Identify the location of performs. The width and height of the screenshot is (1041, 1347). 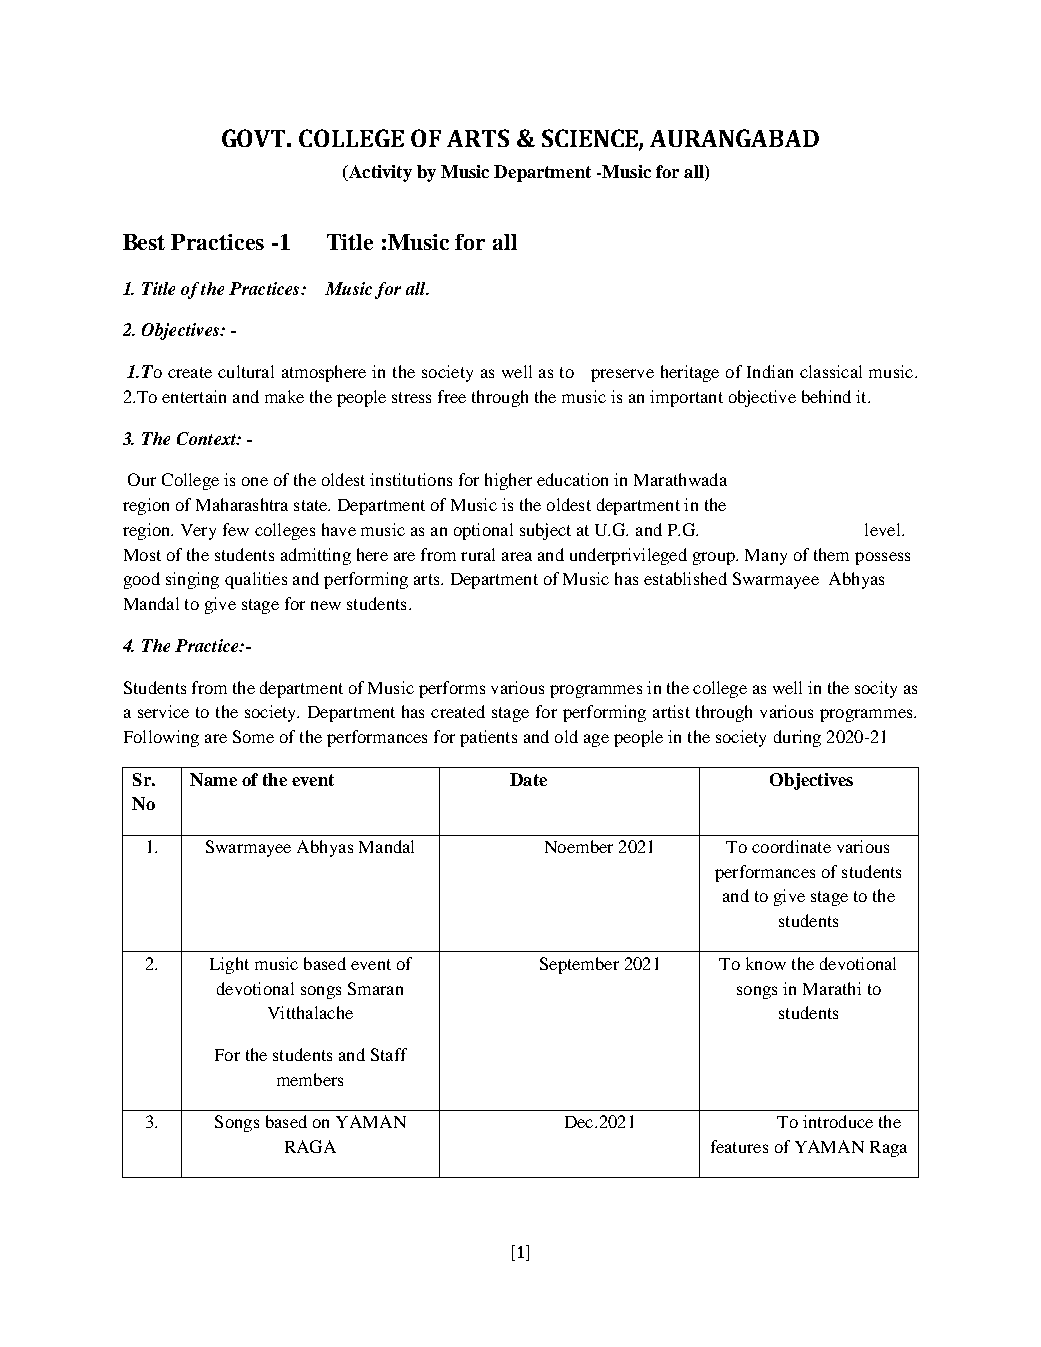
(452, 689).
